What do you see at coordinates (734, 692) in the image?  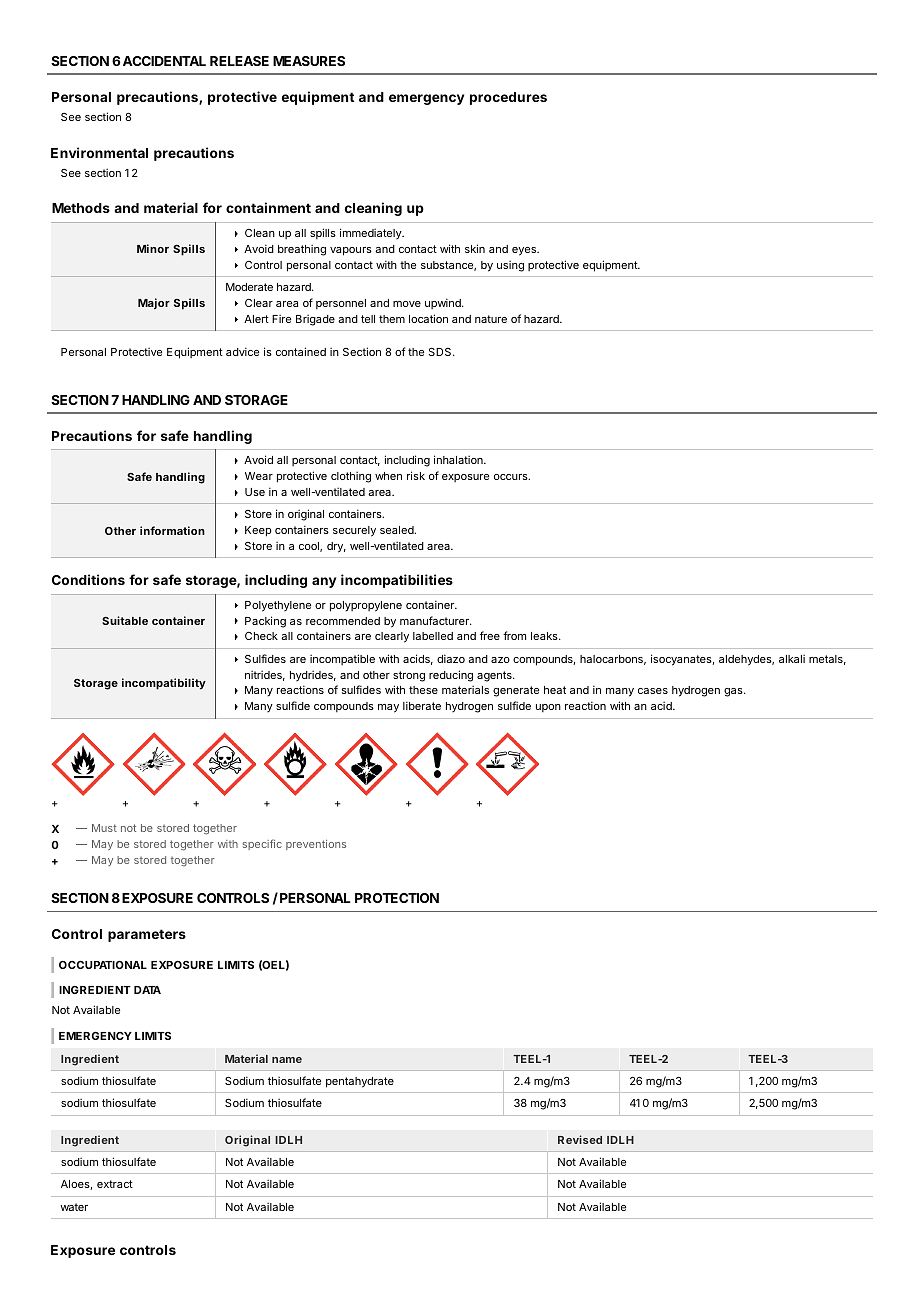 I see `gas` at bounding box center [734, 692].
